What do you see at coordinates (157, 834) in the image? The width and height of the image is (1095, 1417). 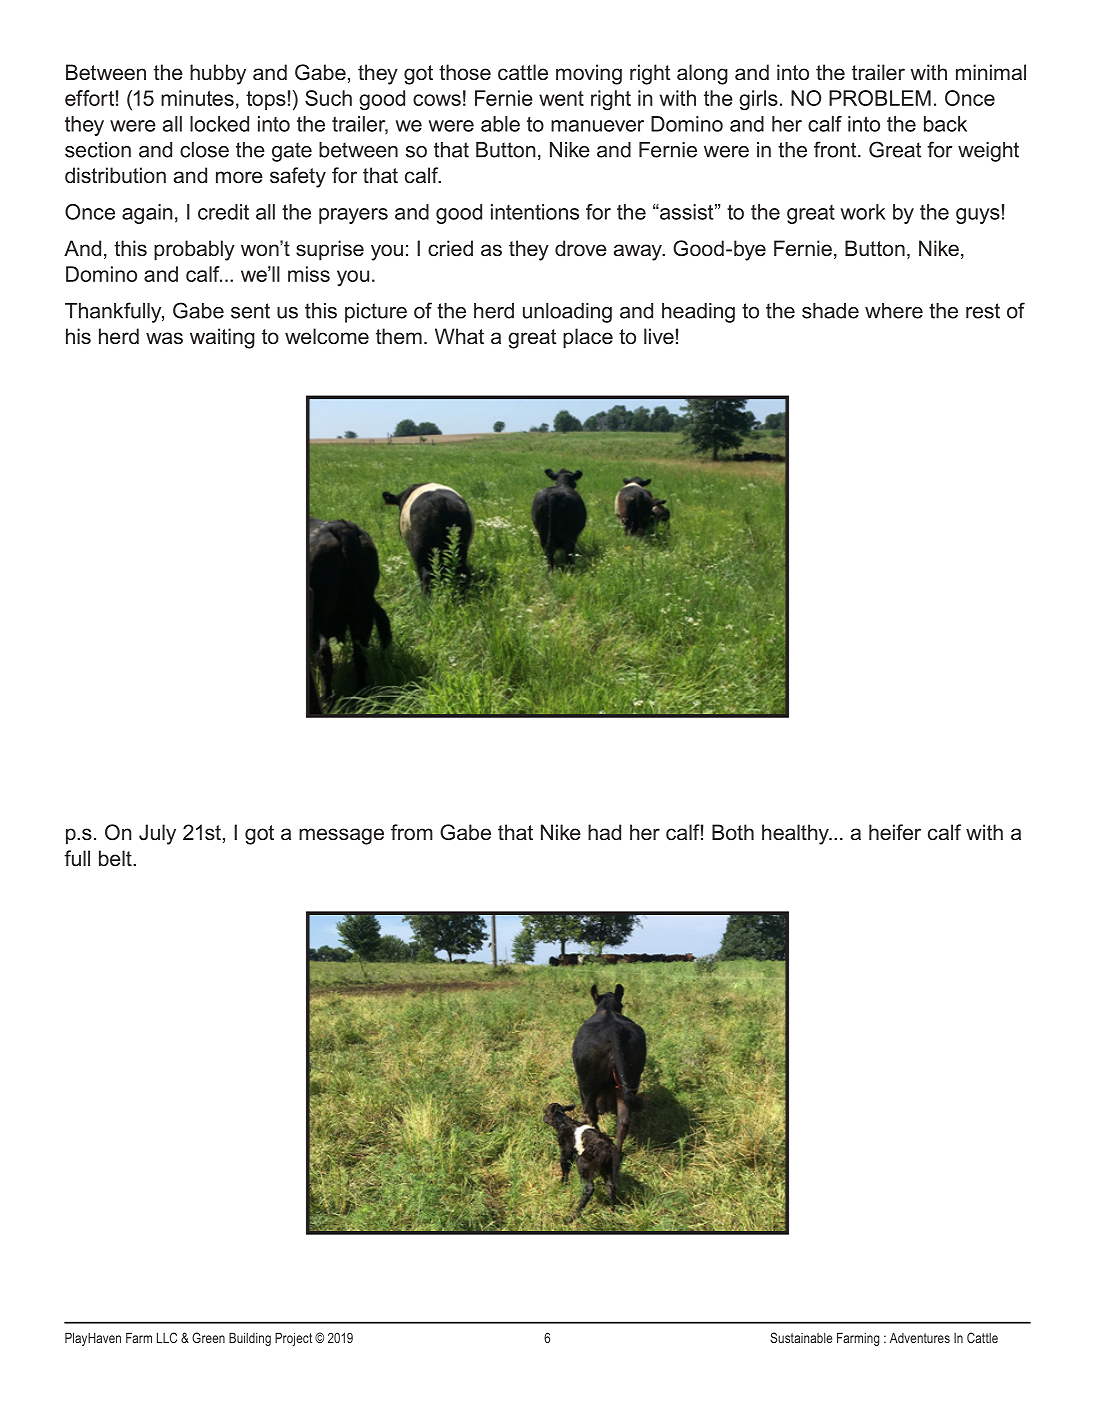 I see `July` at bounding box center [157, 834].
